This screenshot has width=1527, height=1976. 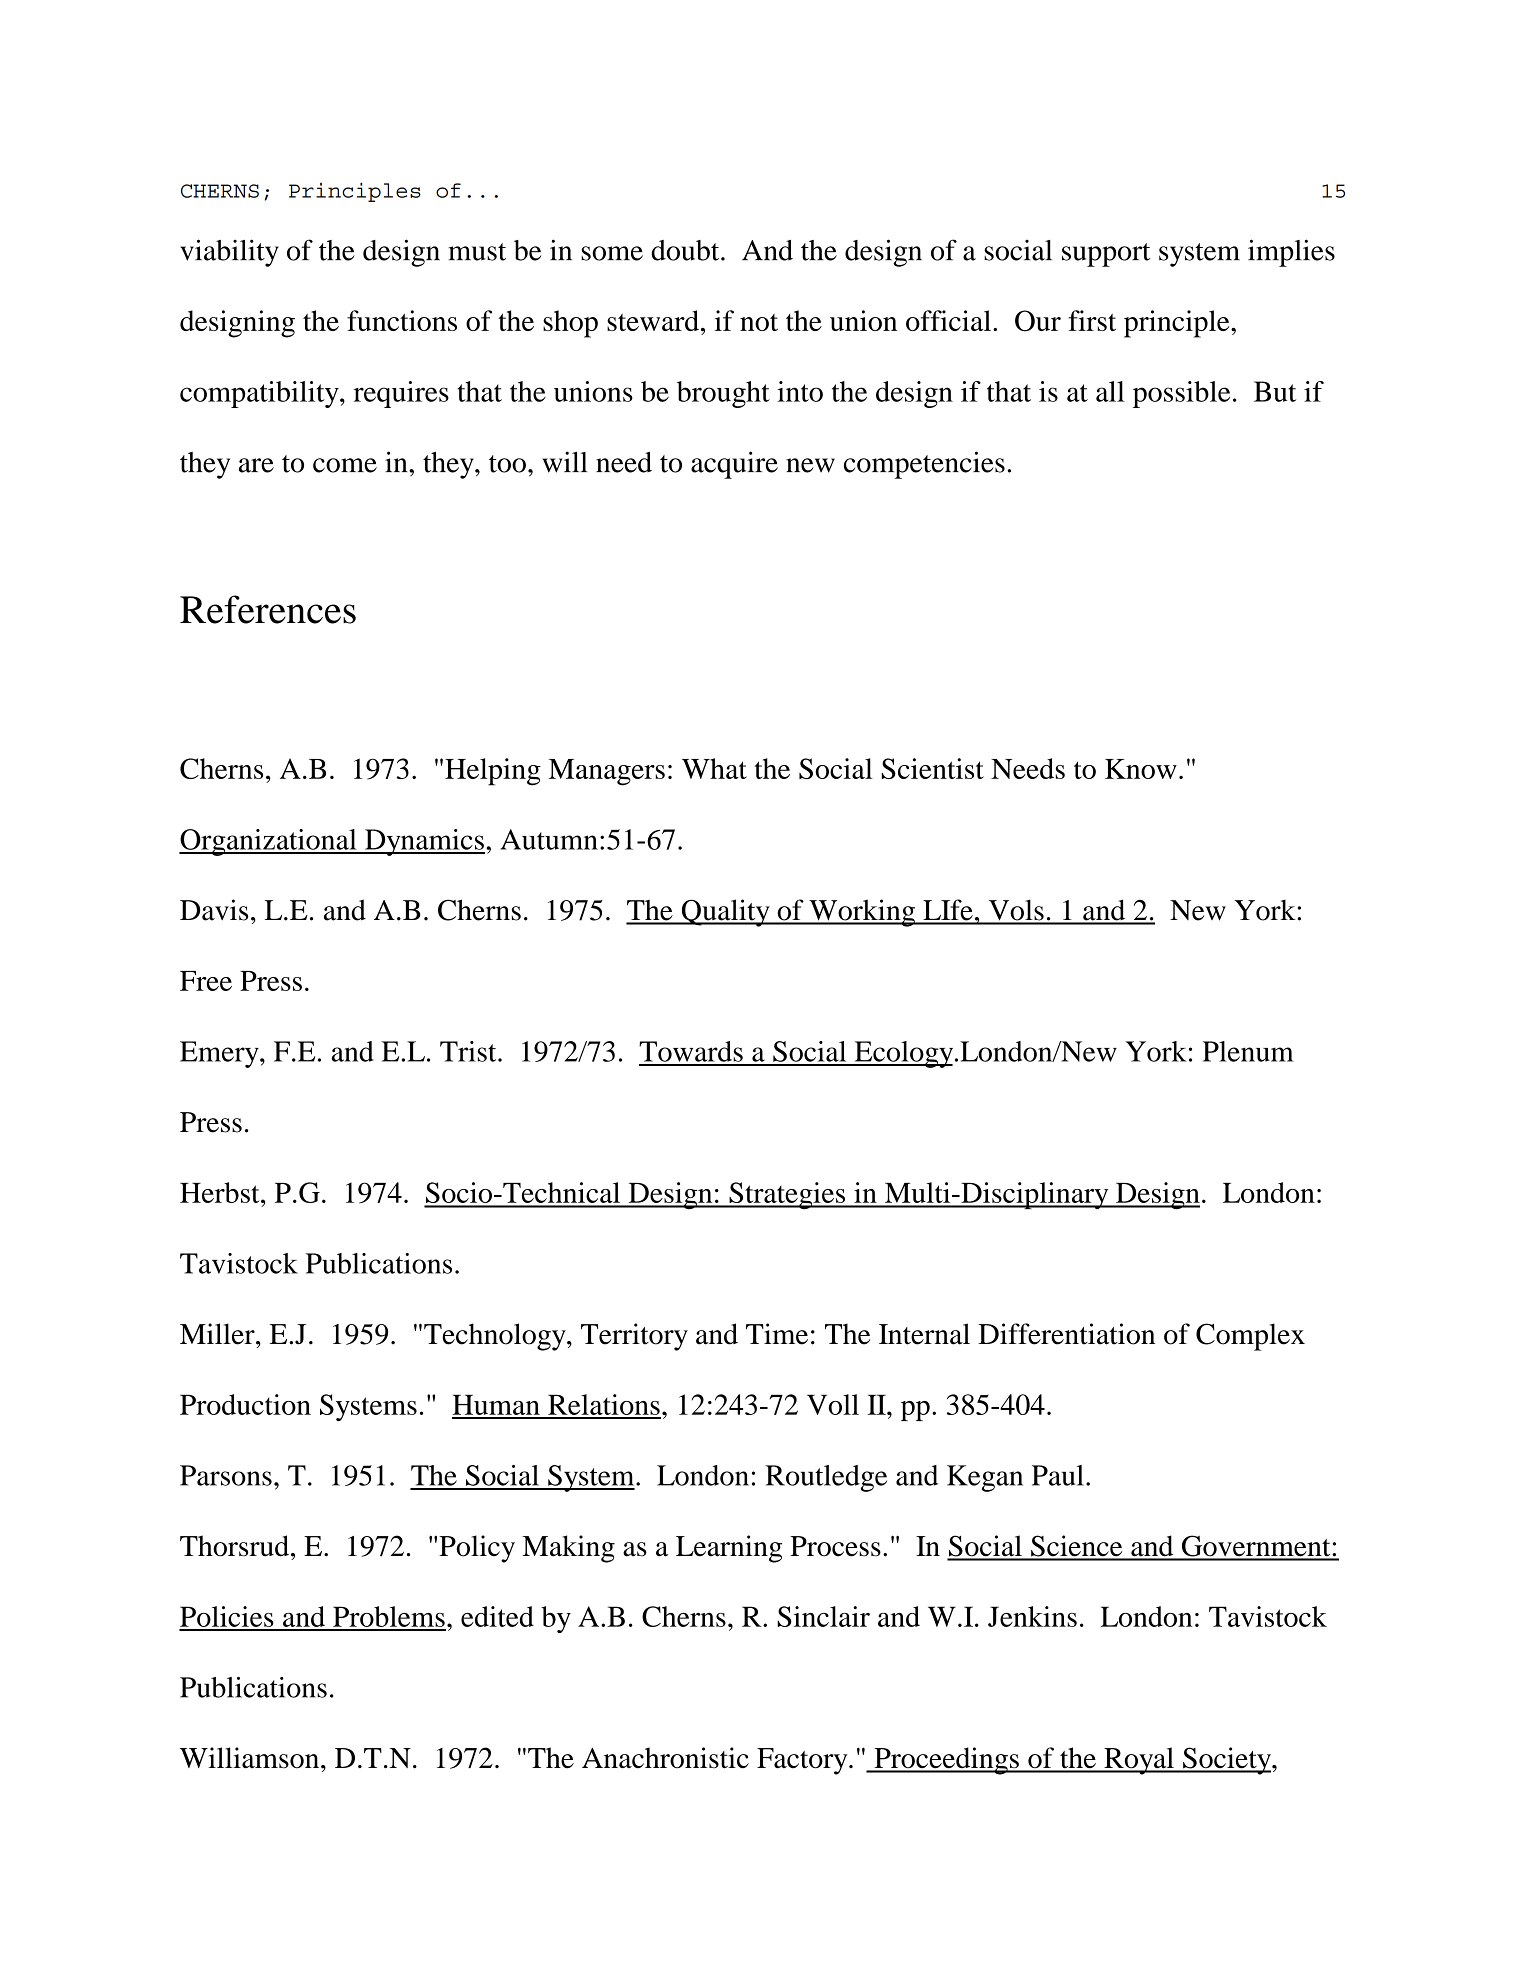 What do you see at coordinates (220, 1054) in the screenshot?
I see `Emery` at bounding box center [220, 1054].
